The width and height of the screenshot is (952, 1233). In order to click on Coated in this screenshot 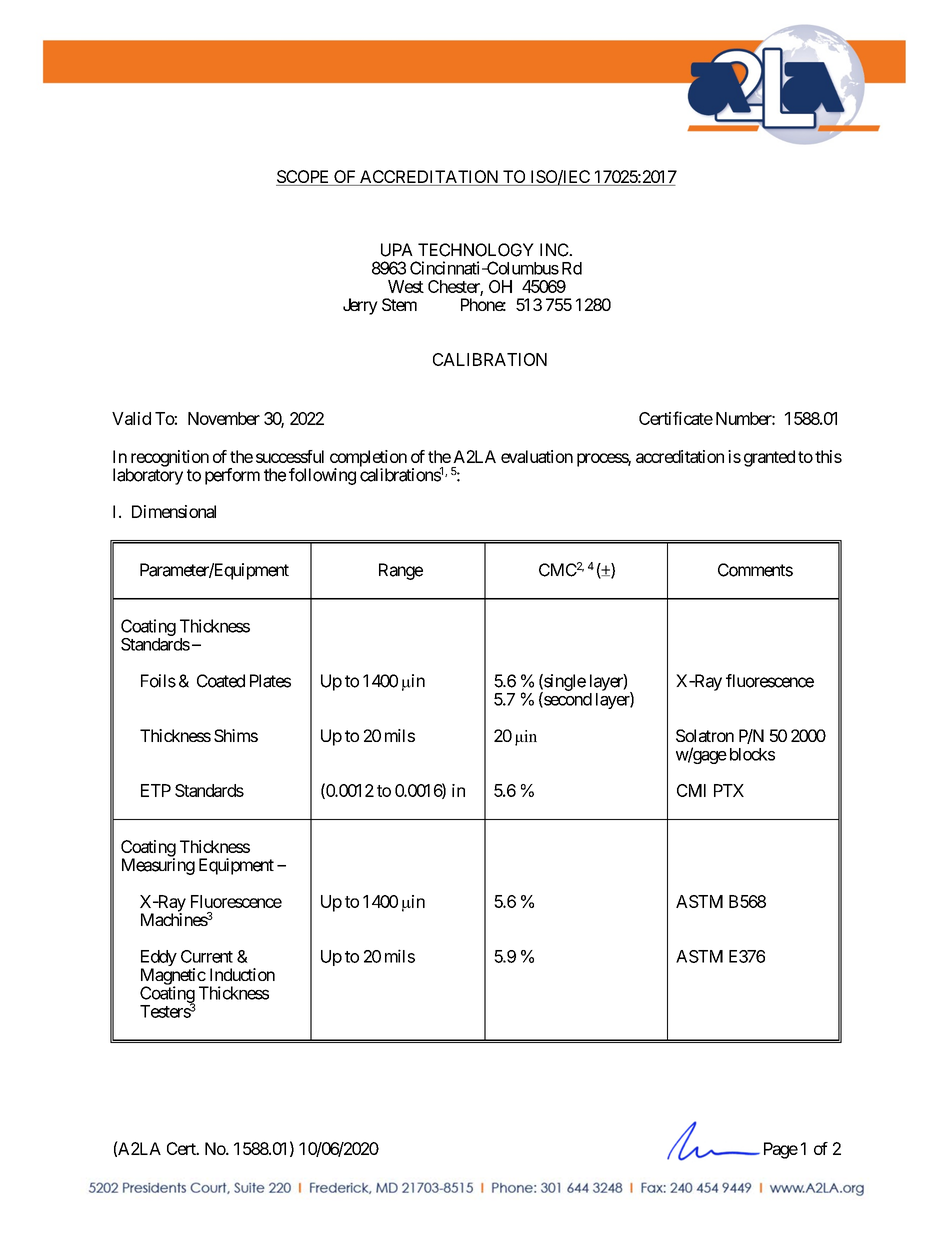, I will do `click(221, 681)`.
